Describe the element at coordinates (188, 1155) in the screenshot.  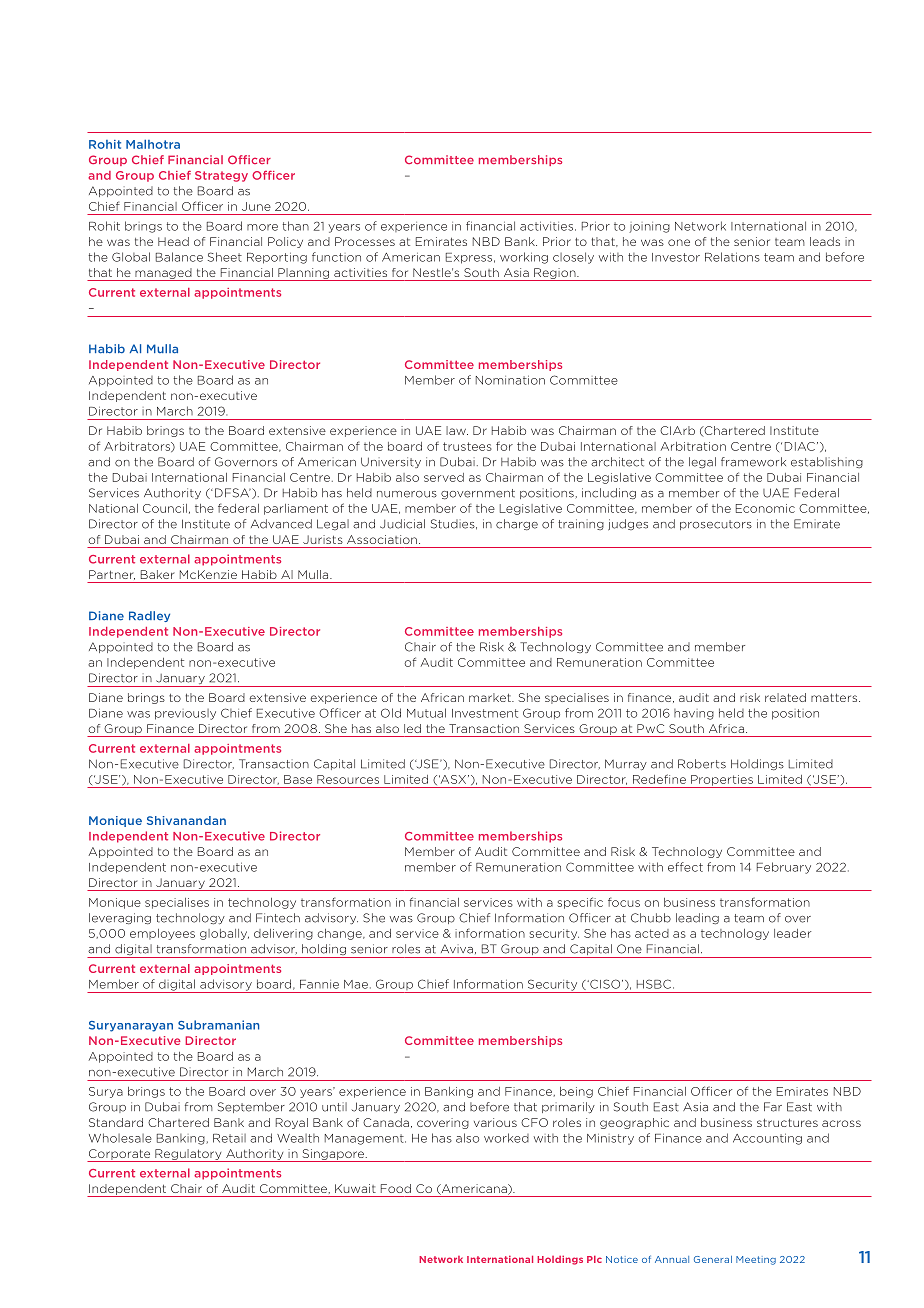
I see `Regulatory` at that location.
